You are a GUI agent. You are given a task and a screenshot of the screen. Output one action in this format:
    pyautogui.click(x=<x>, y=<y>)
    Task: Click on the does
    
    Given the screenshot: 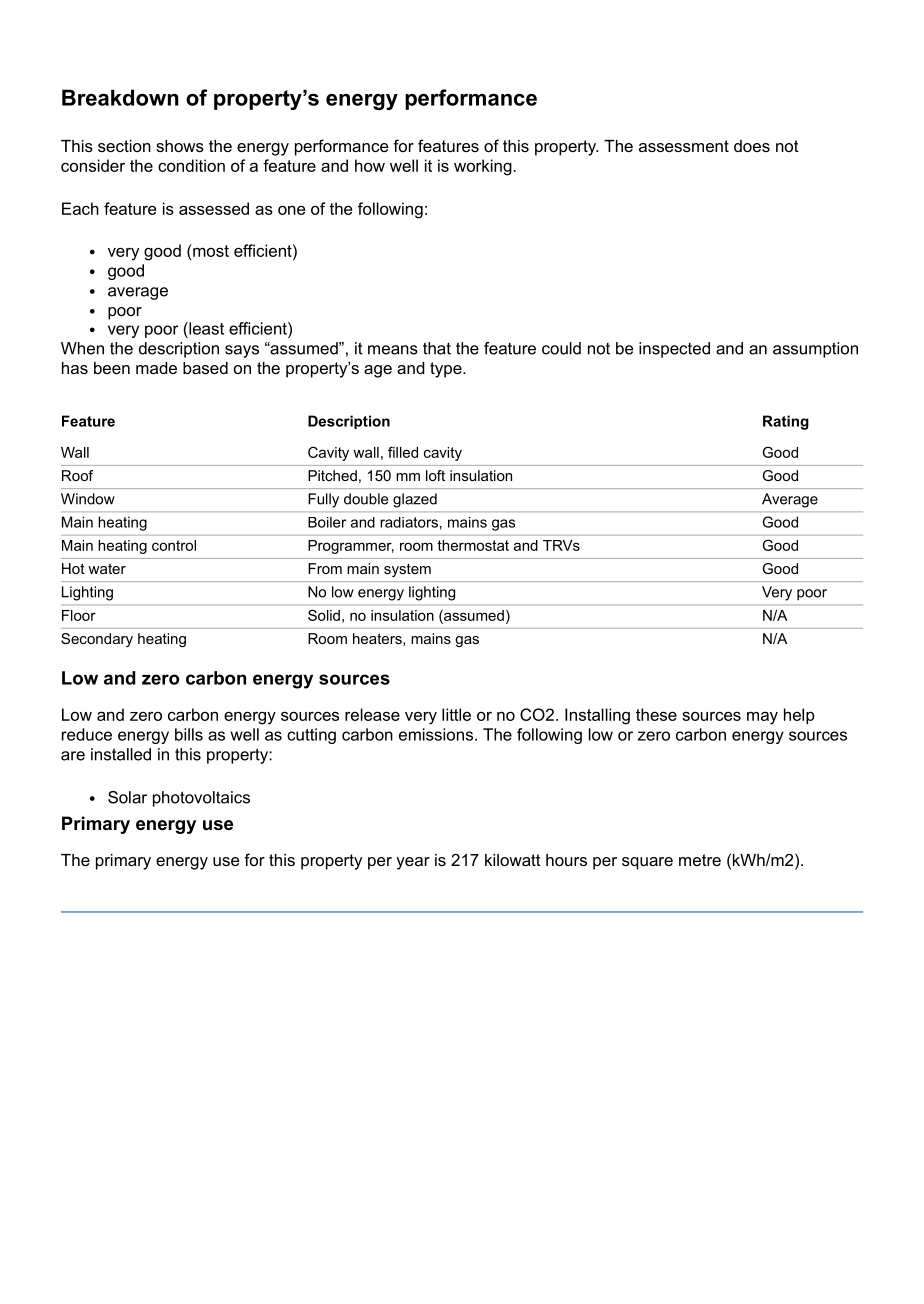 What is the action you would take?
    pyautogui.click(x=752, y=146)
